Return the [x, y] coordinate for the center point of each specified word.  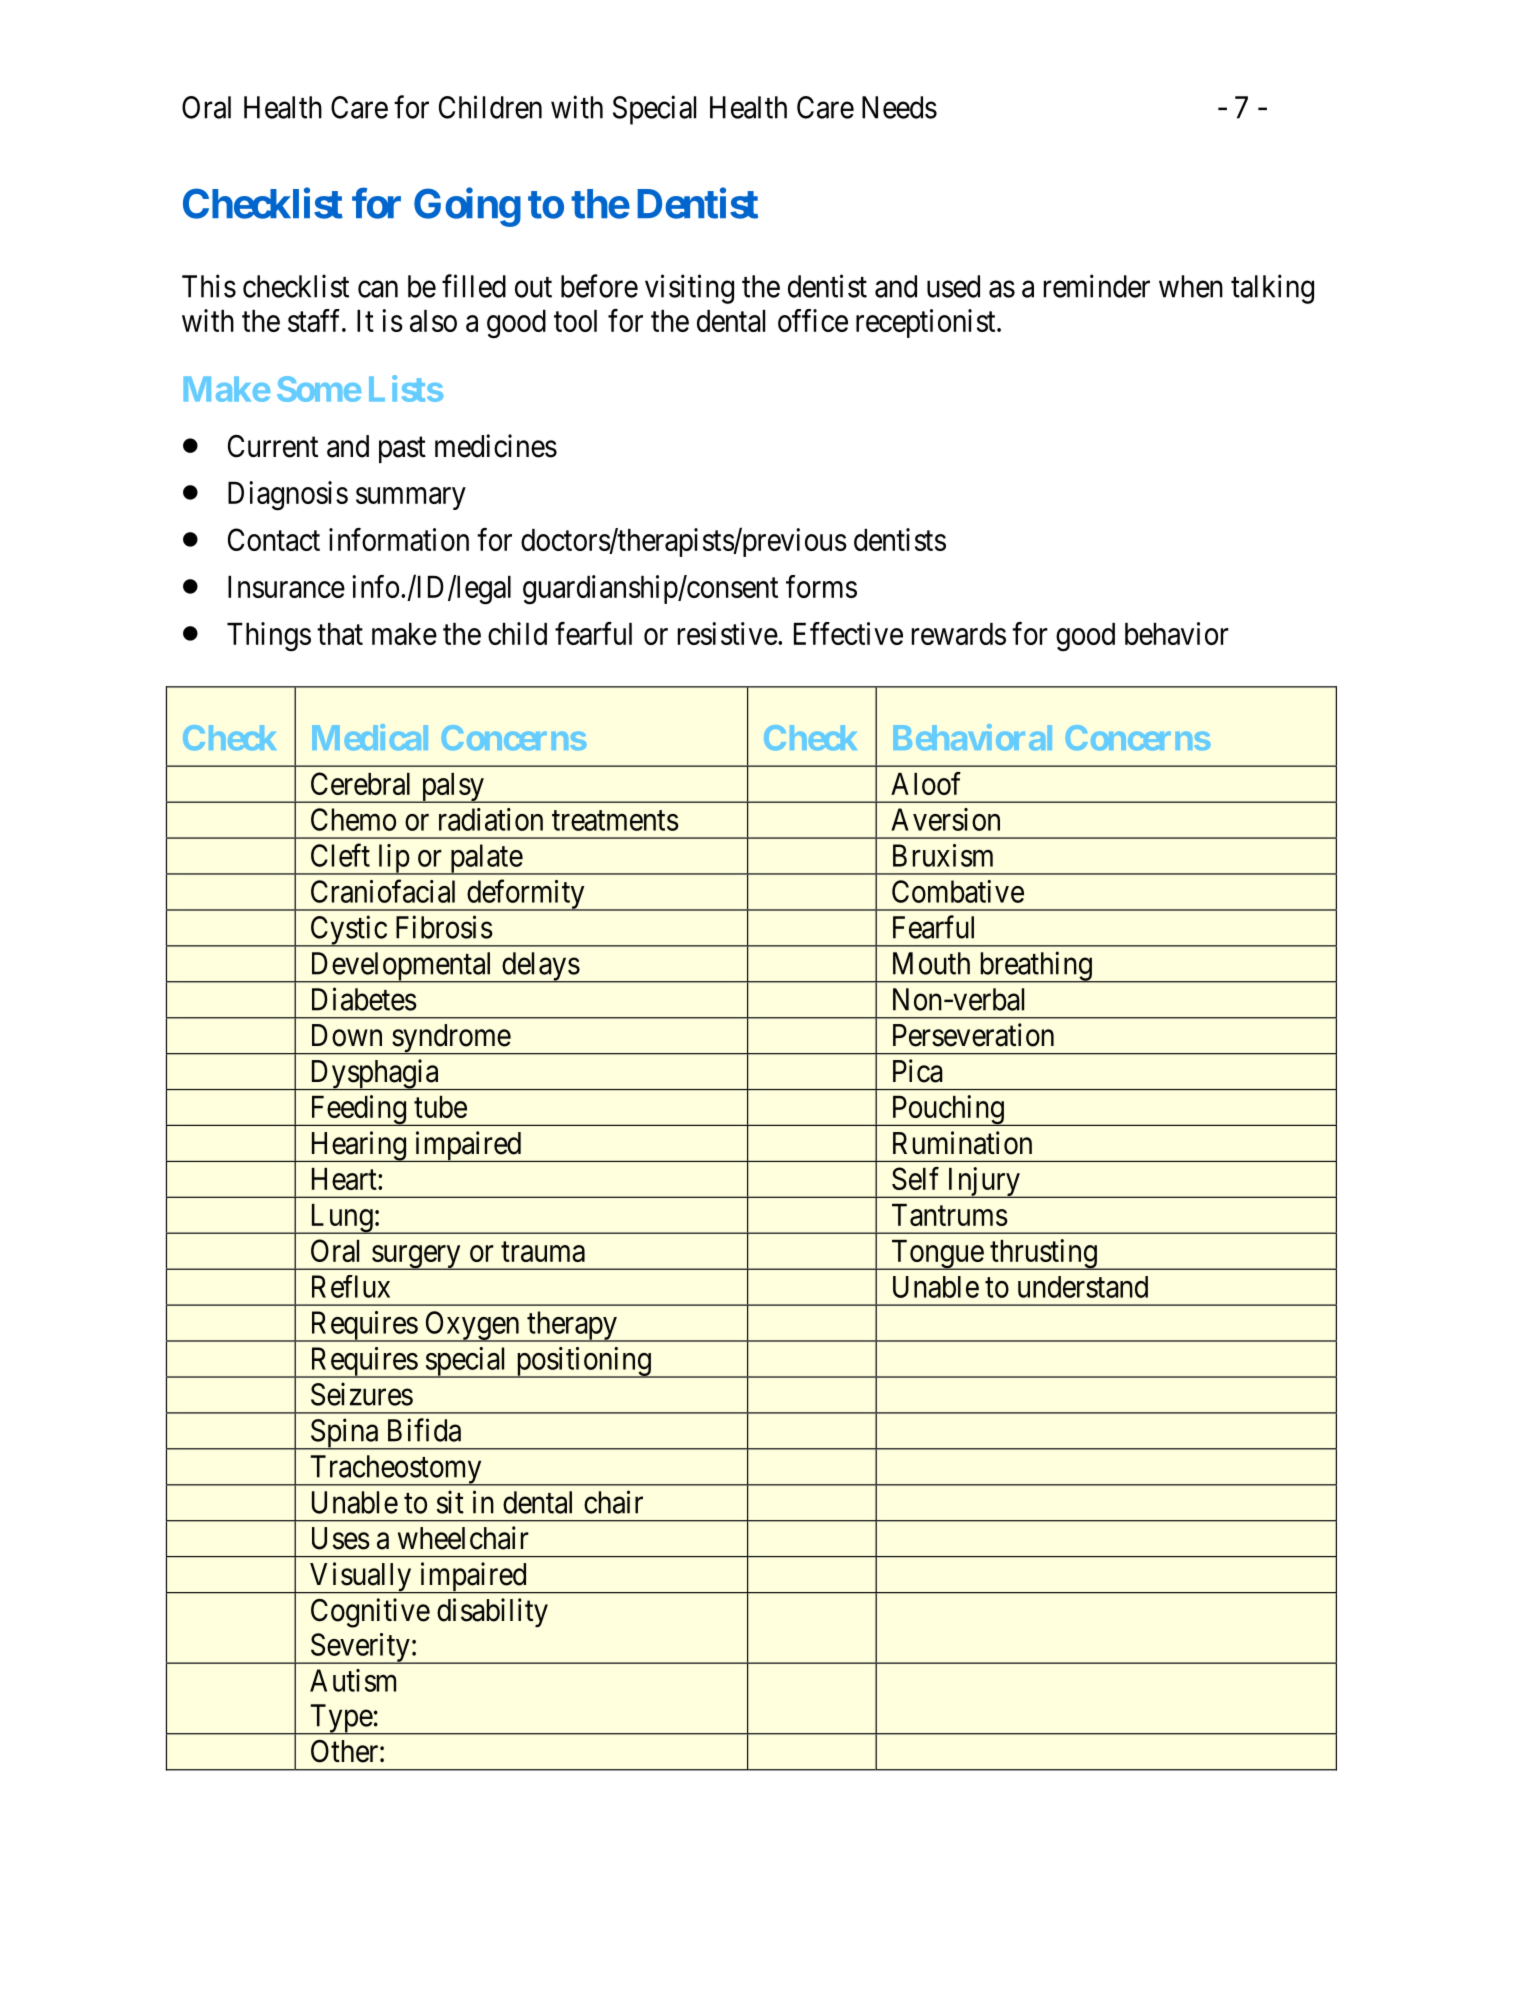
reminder [1097, 286]
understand [1083, 1287]
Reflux [351, 1286]
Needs [899, 107]
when [1191, 286]
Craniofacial [383, 891]
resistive [728, 633]
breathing [1035, 967]
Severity [360, 1648]
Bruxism [943, 855]
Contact [274, 539]
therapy [572, 1326]
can [378, 289]
